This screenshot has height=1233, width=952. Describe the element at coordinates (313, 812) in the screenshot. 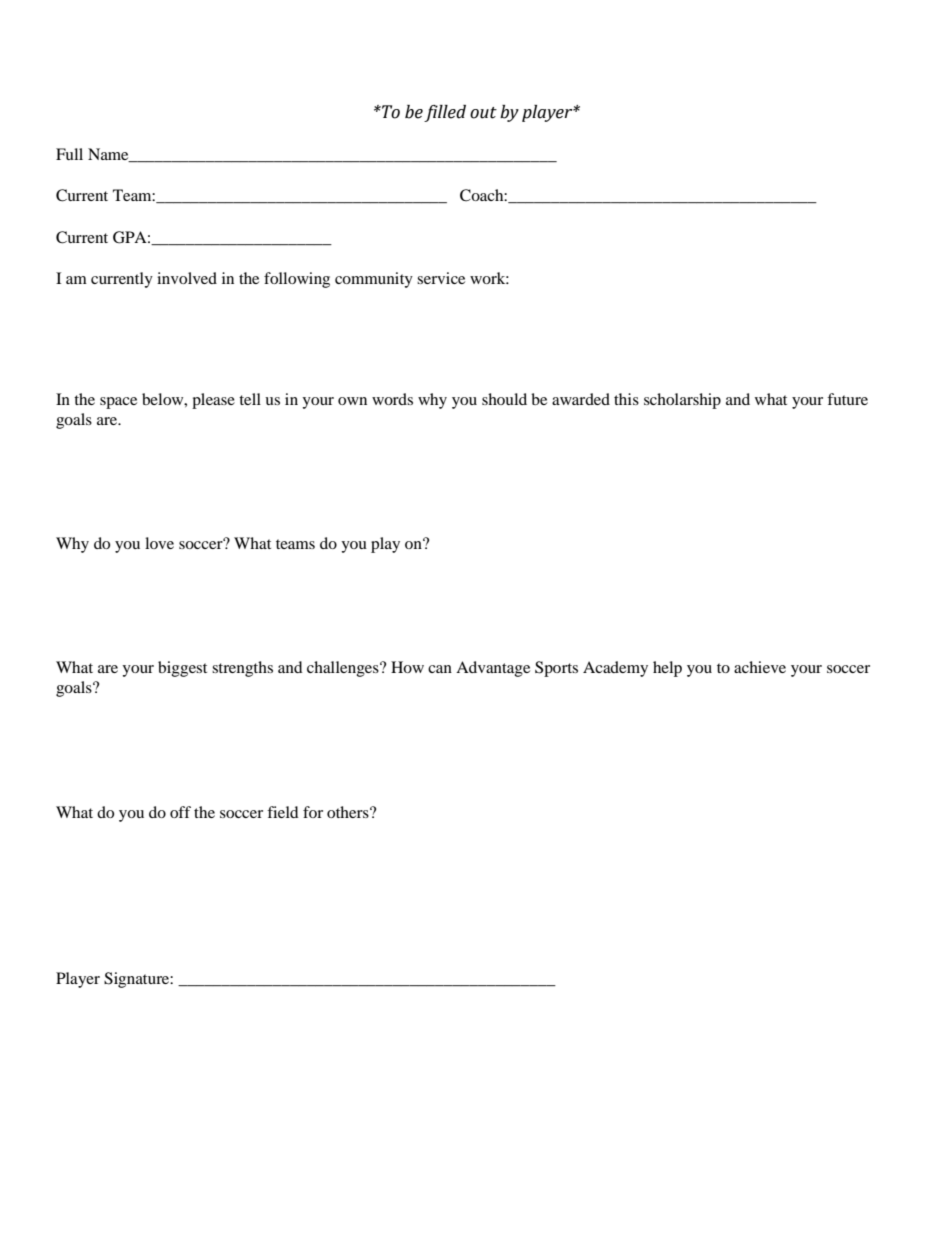

I see `for` at that location.
